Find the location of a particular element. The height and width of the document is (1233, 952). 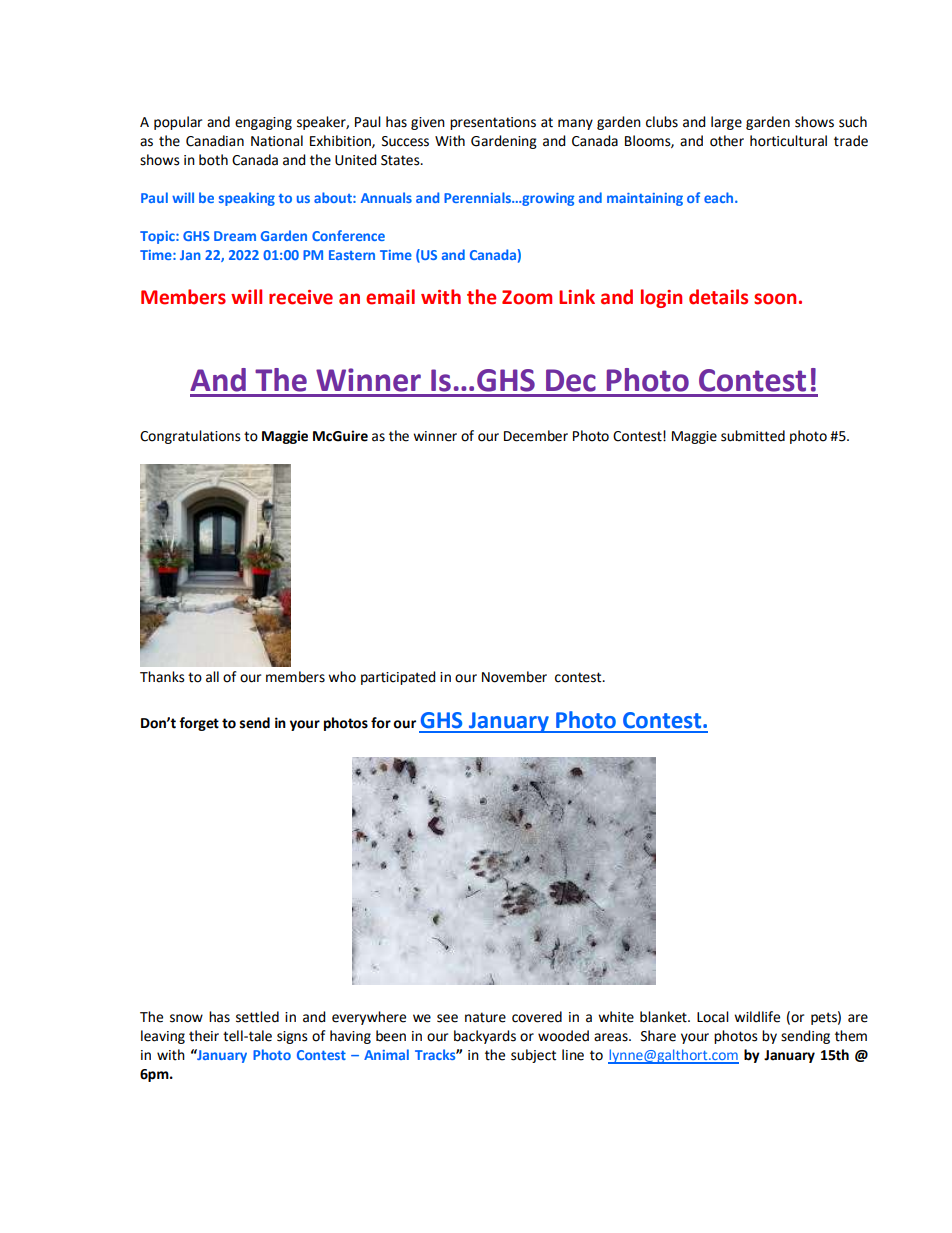

Canadian is located at coordinates (215, 141).
